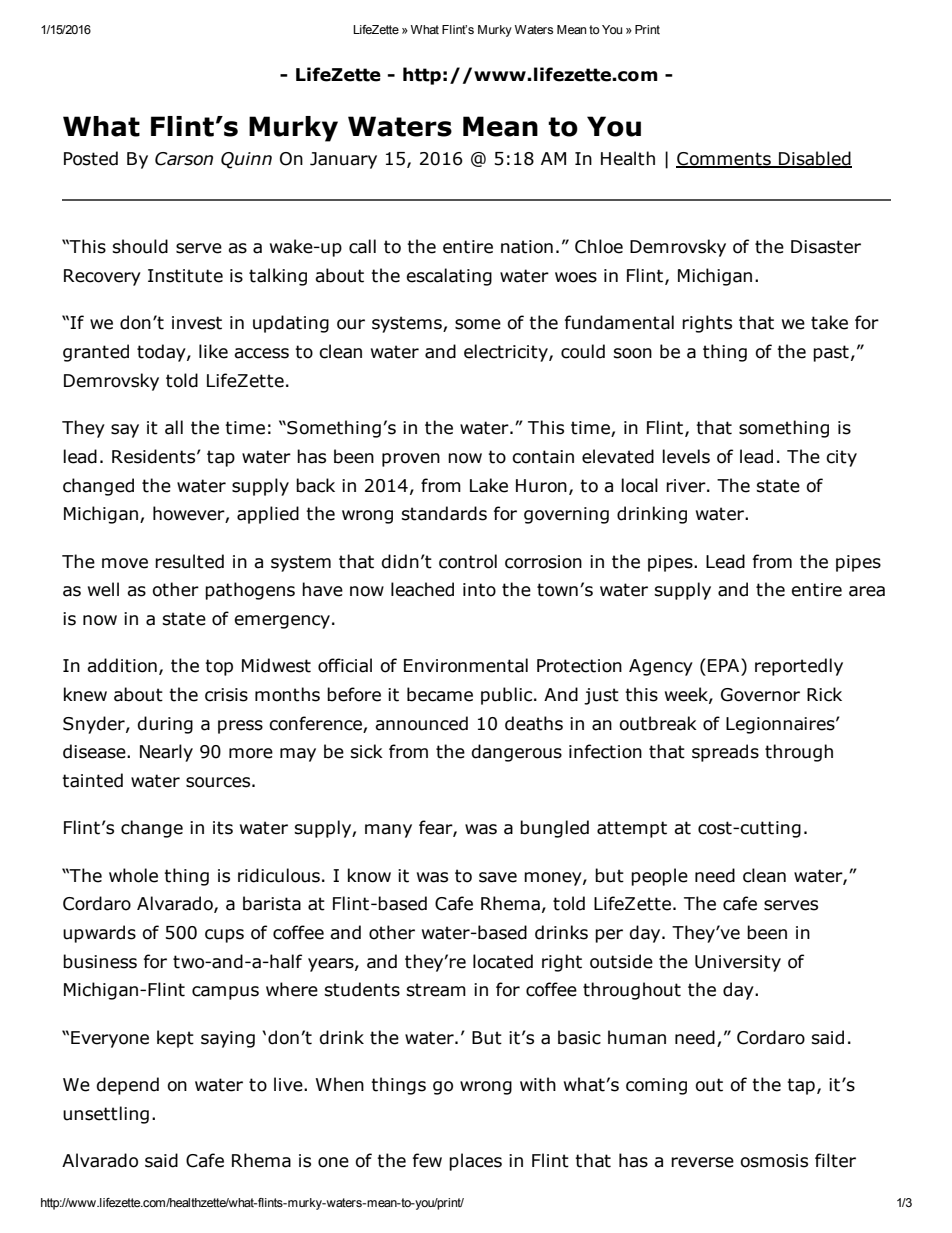  What do you see at coordinates (468, 561) in the page?
I see `control` at bounding box center [468, 561].
